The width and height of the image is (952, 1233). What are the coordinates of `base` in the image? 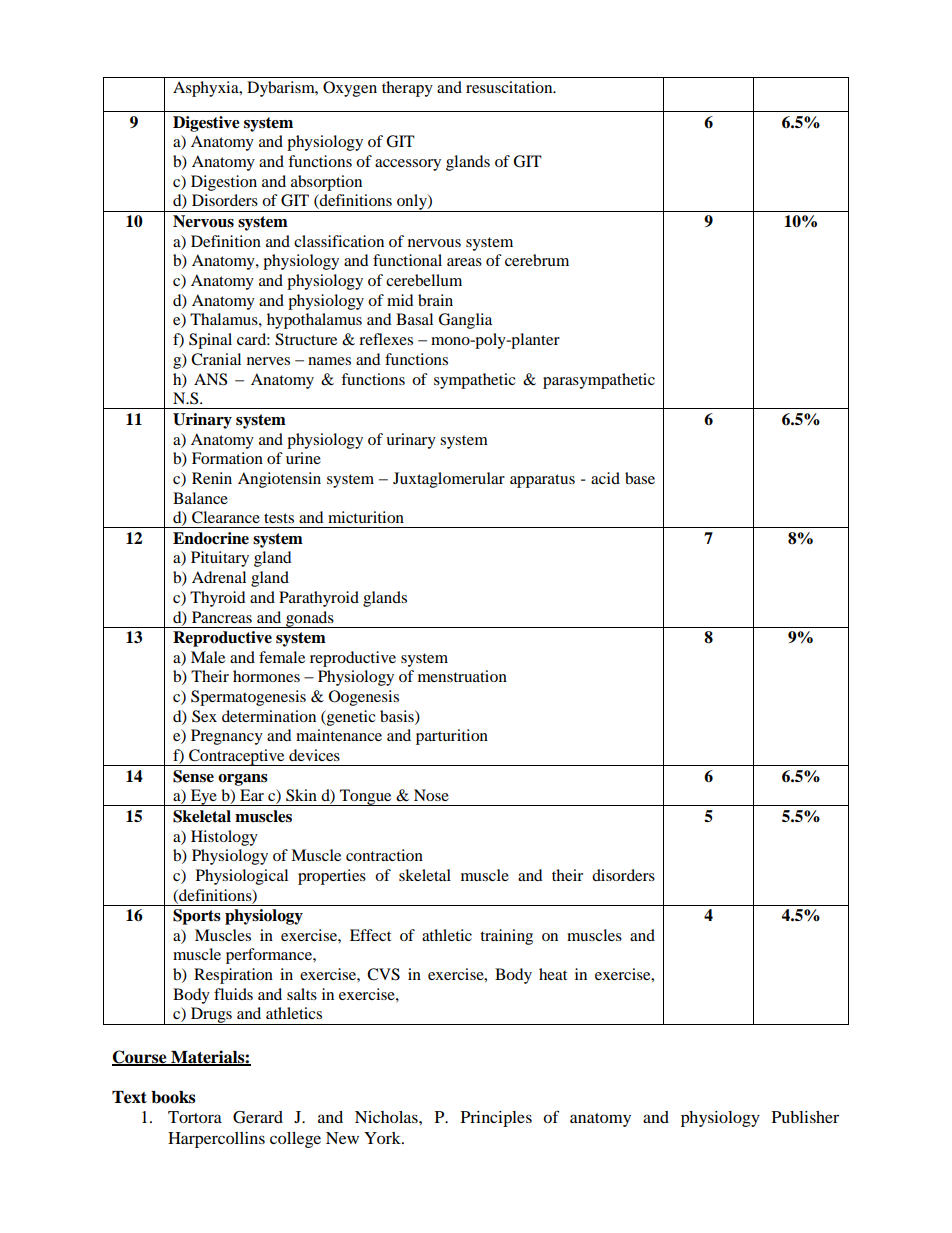 It's located at (640, 478).
